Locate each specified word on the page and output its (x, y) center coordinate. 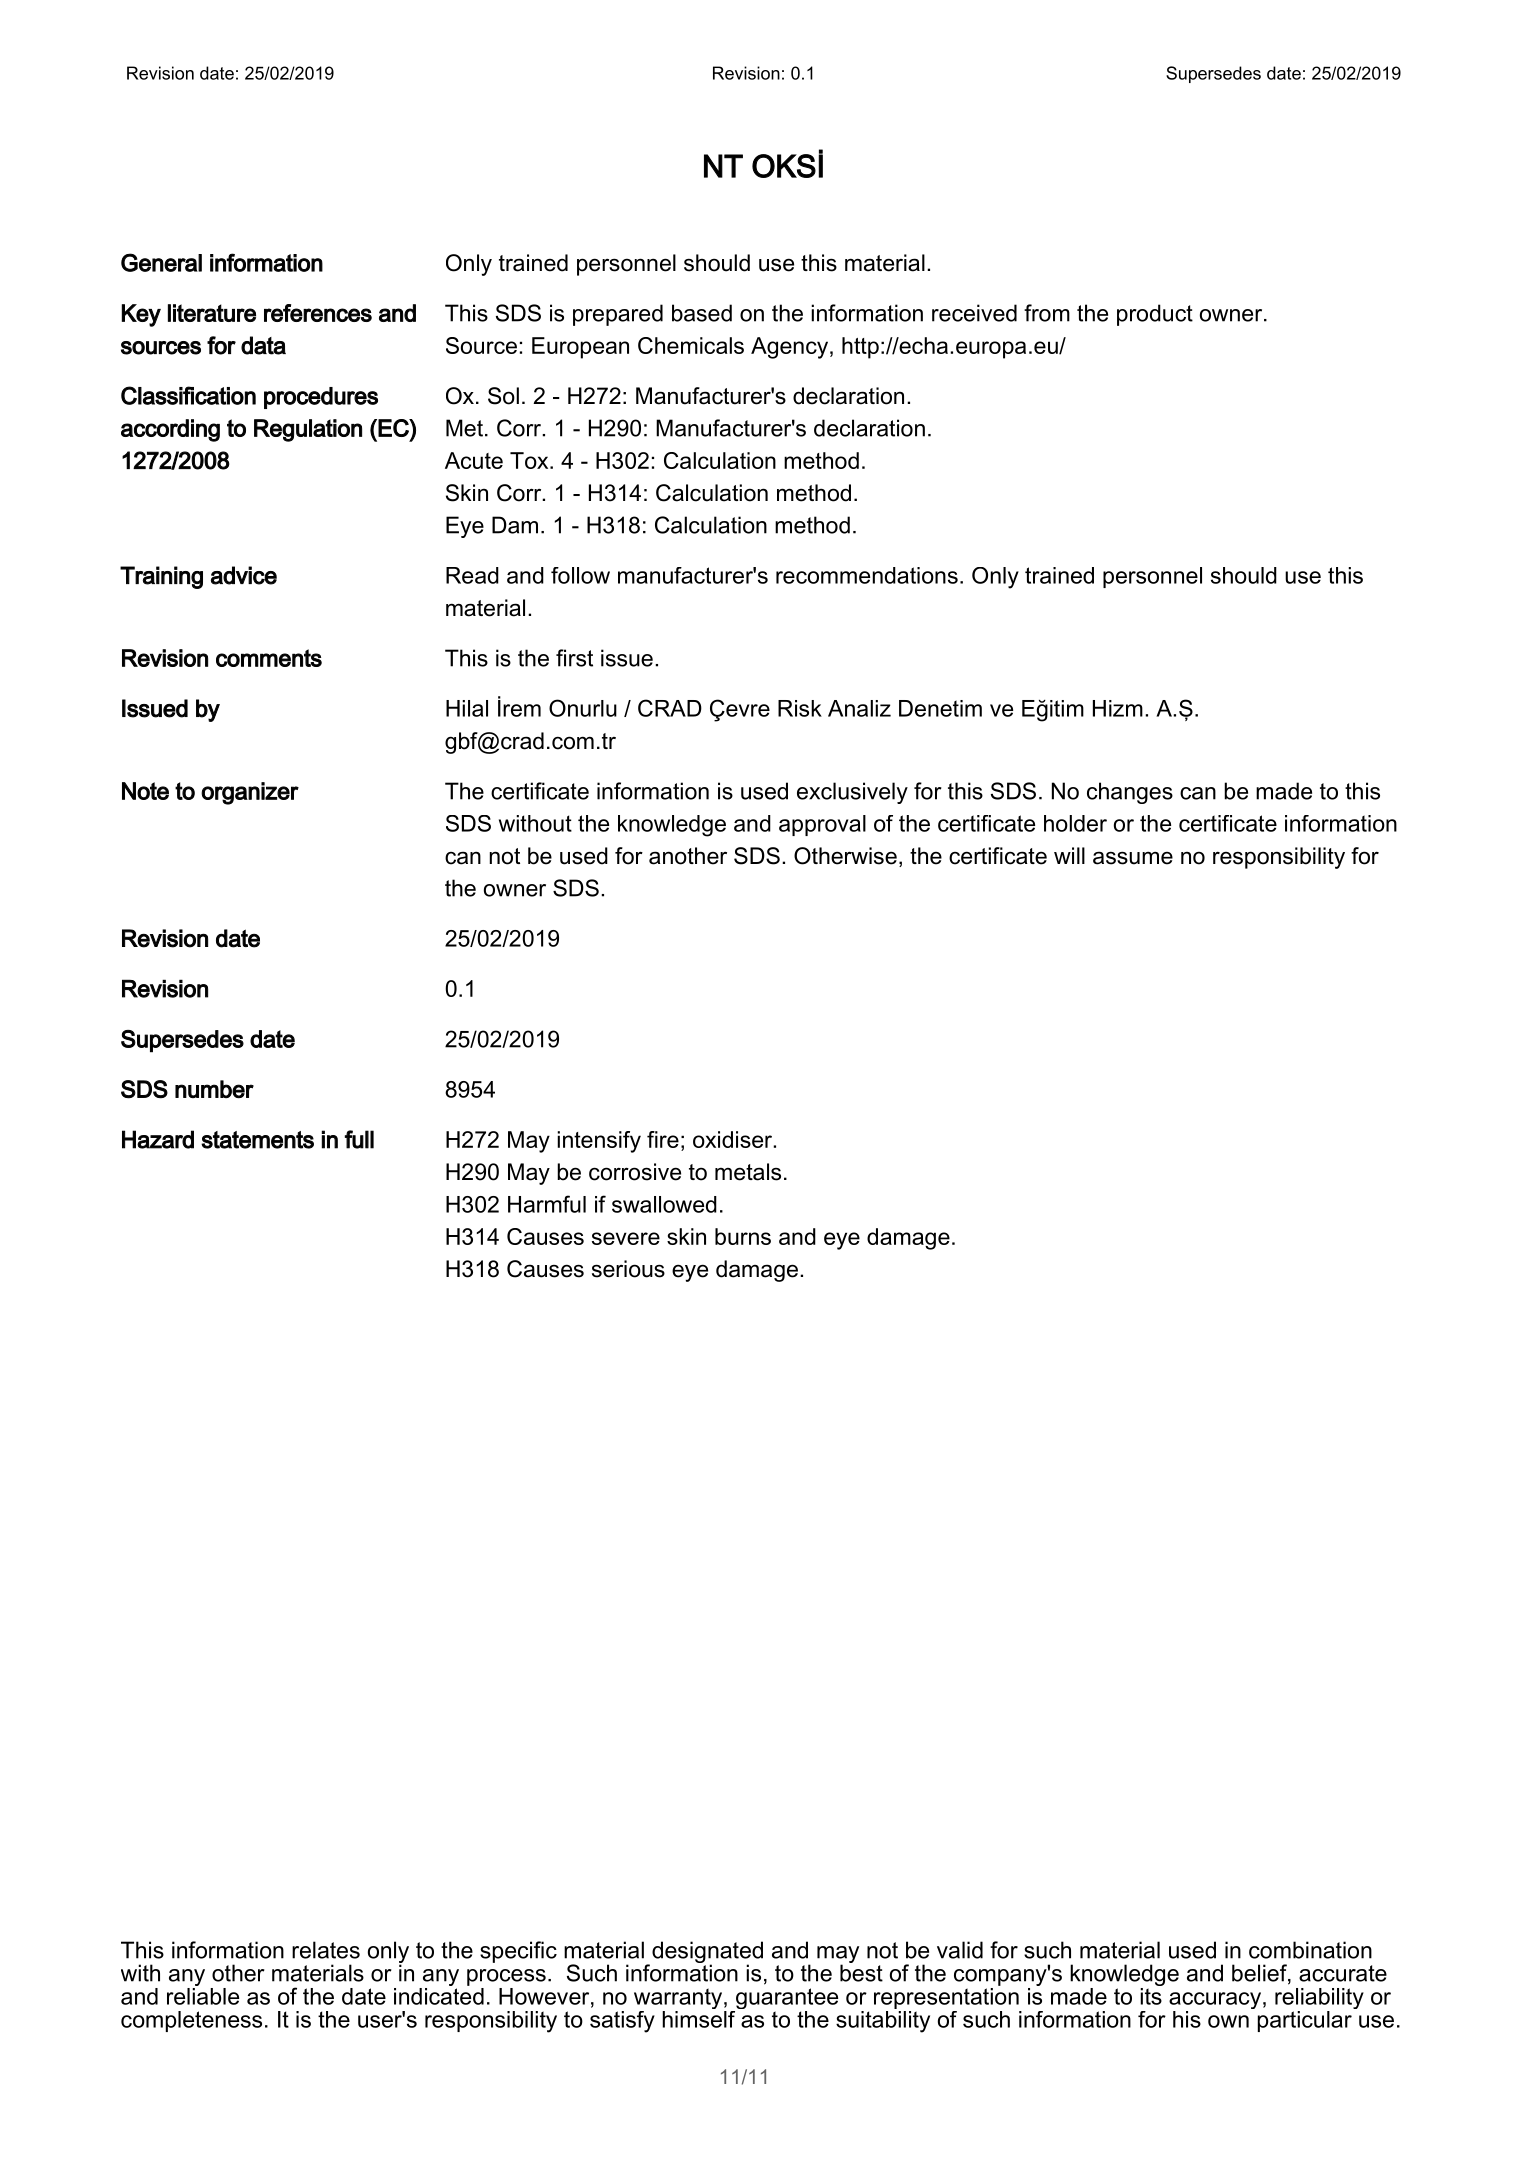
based (702, 313)
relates (326, 1950)
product (1155, 315)
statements (257, 1140)
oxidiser (734, 1139)
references (318, 313)
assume (1133, 858)
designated (707, 1953)
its (1151, 1995)
